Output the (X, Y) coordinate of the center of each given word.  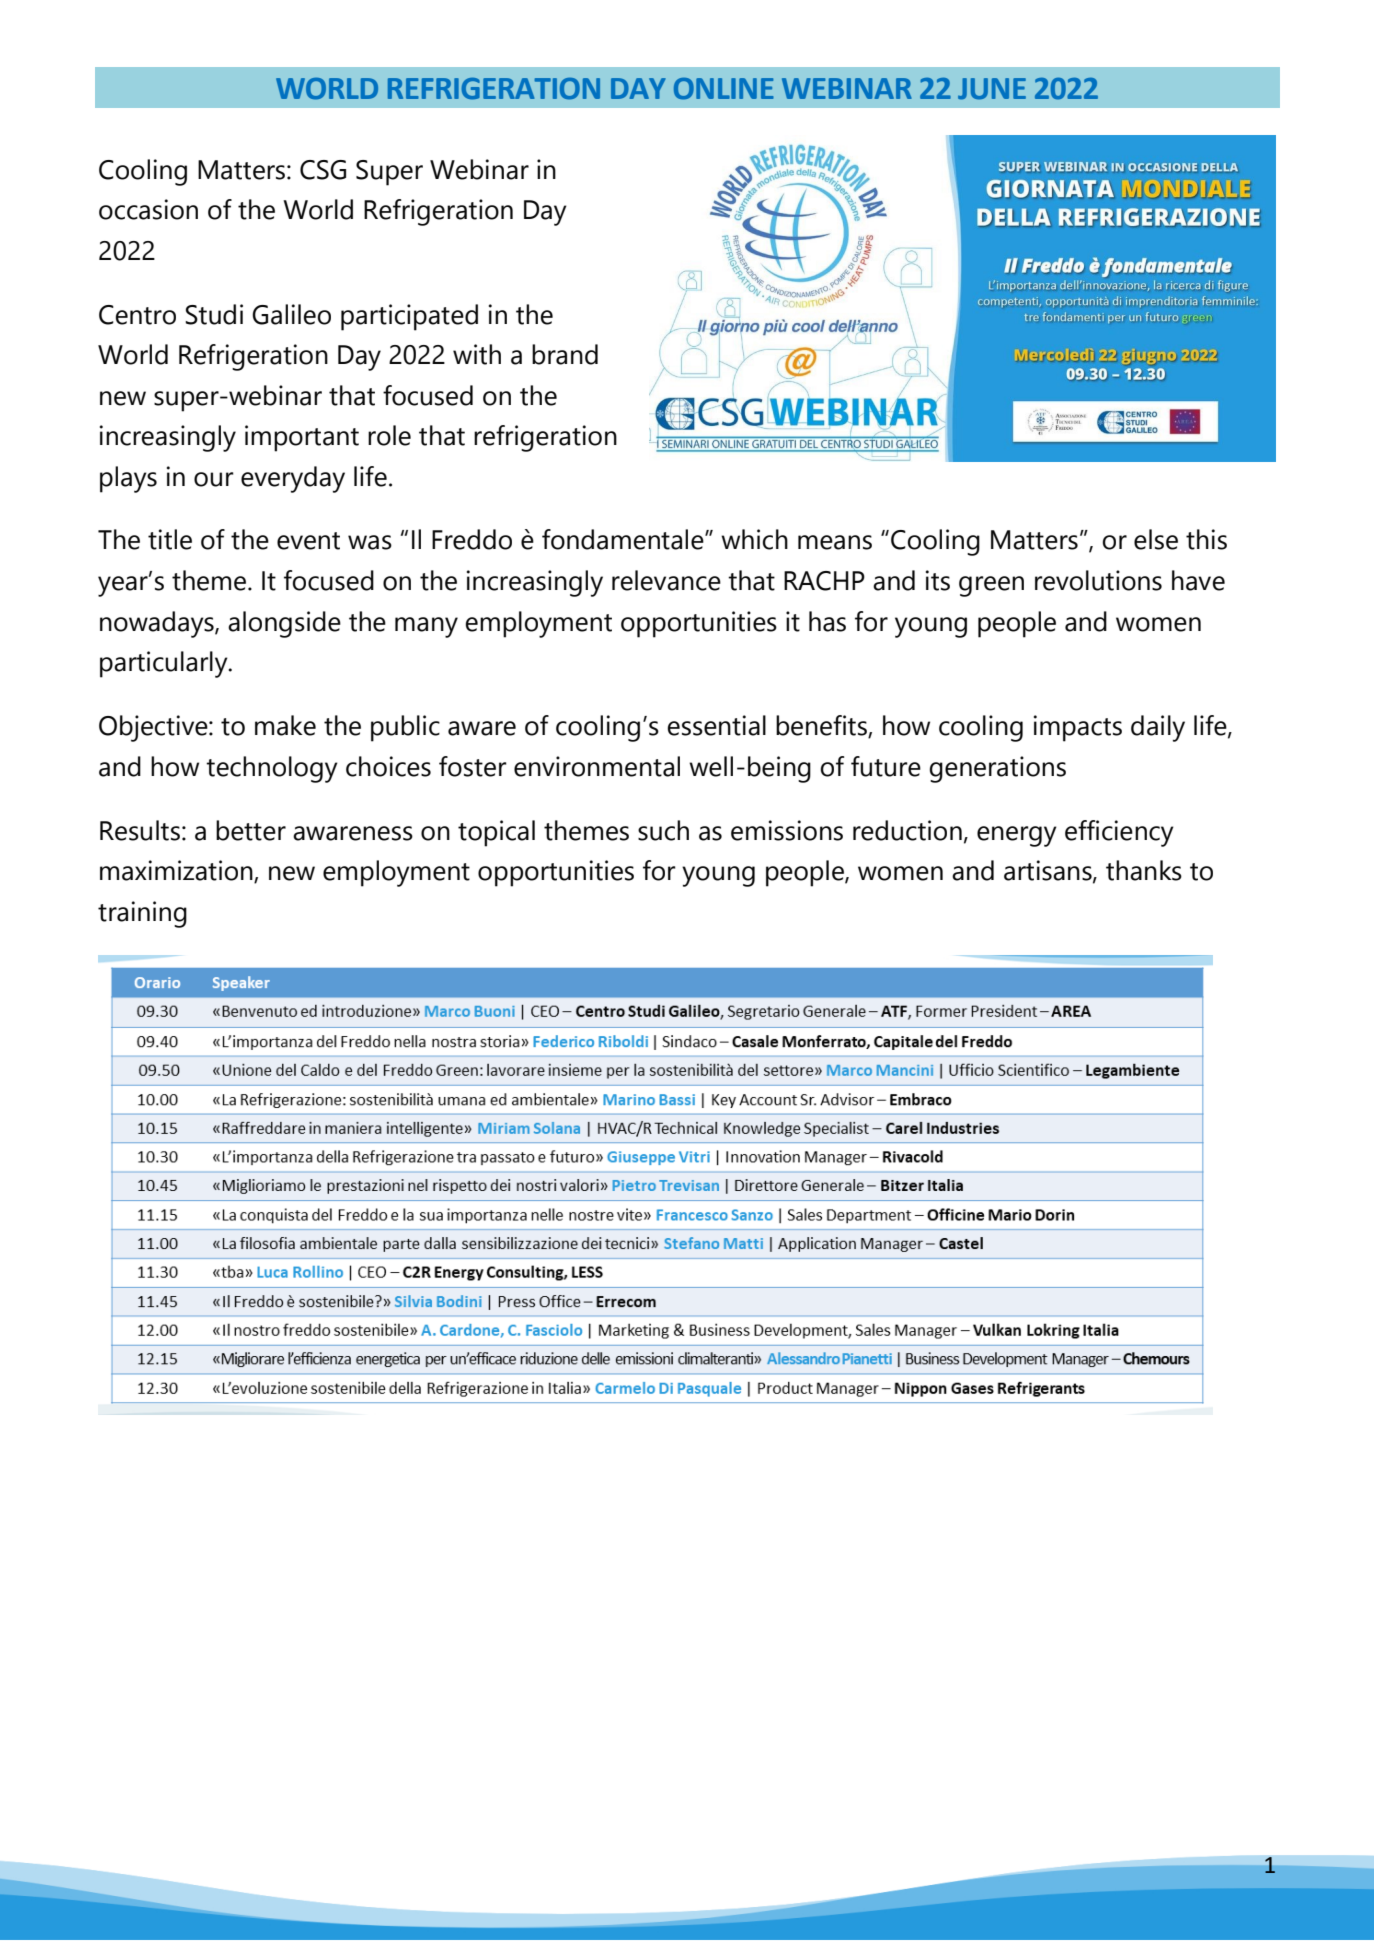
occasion (148, 209)
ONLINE (724, 89)
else (1156, 539)
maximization (177, 871)
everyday (293, 479)
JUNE (992, 89)
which (754, 539)
